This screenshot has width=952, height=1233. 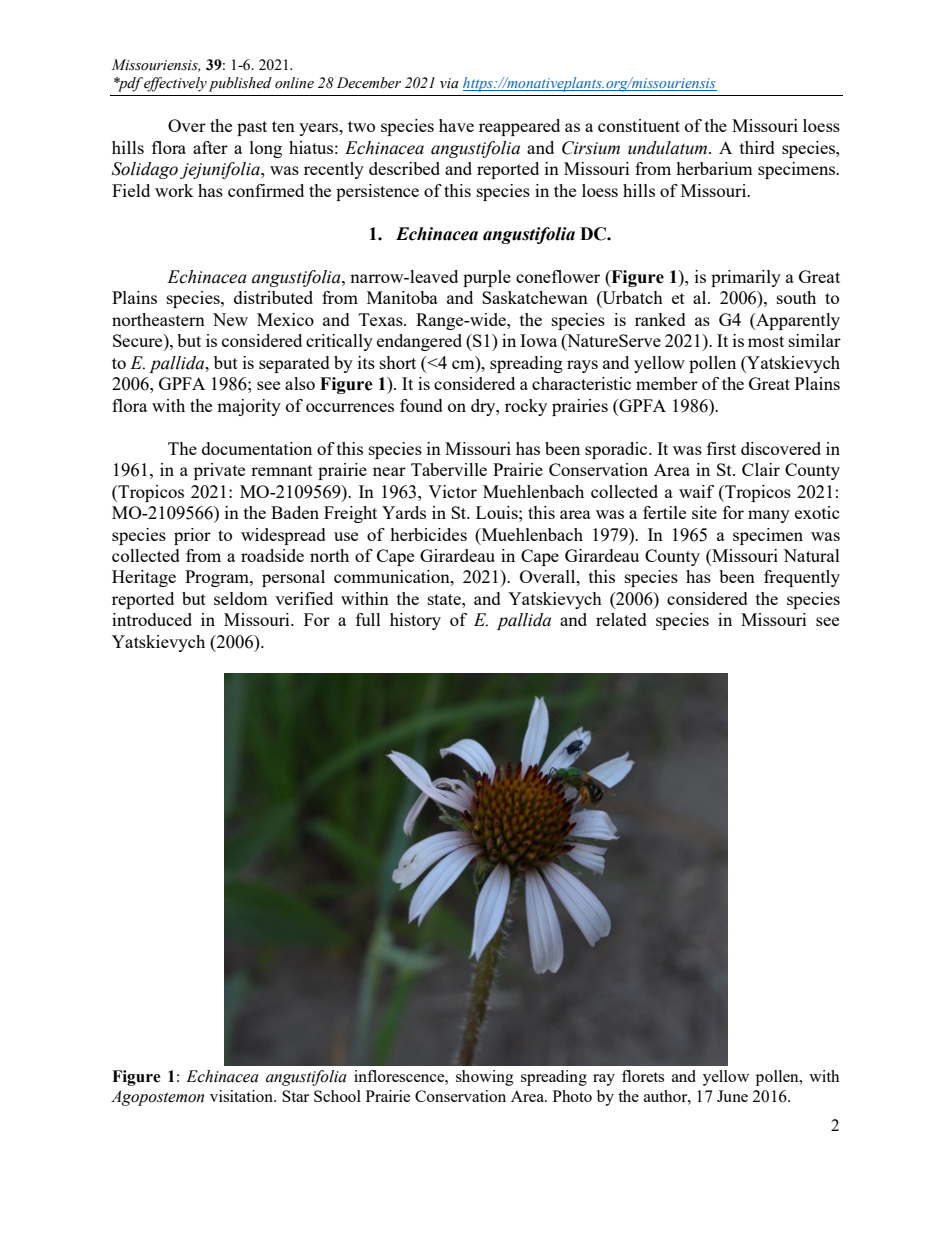 I want to click on related, so click(x=621, y=619).
